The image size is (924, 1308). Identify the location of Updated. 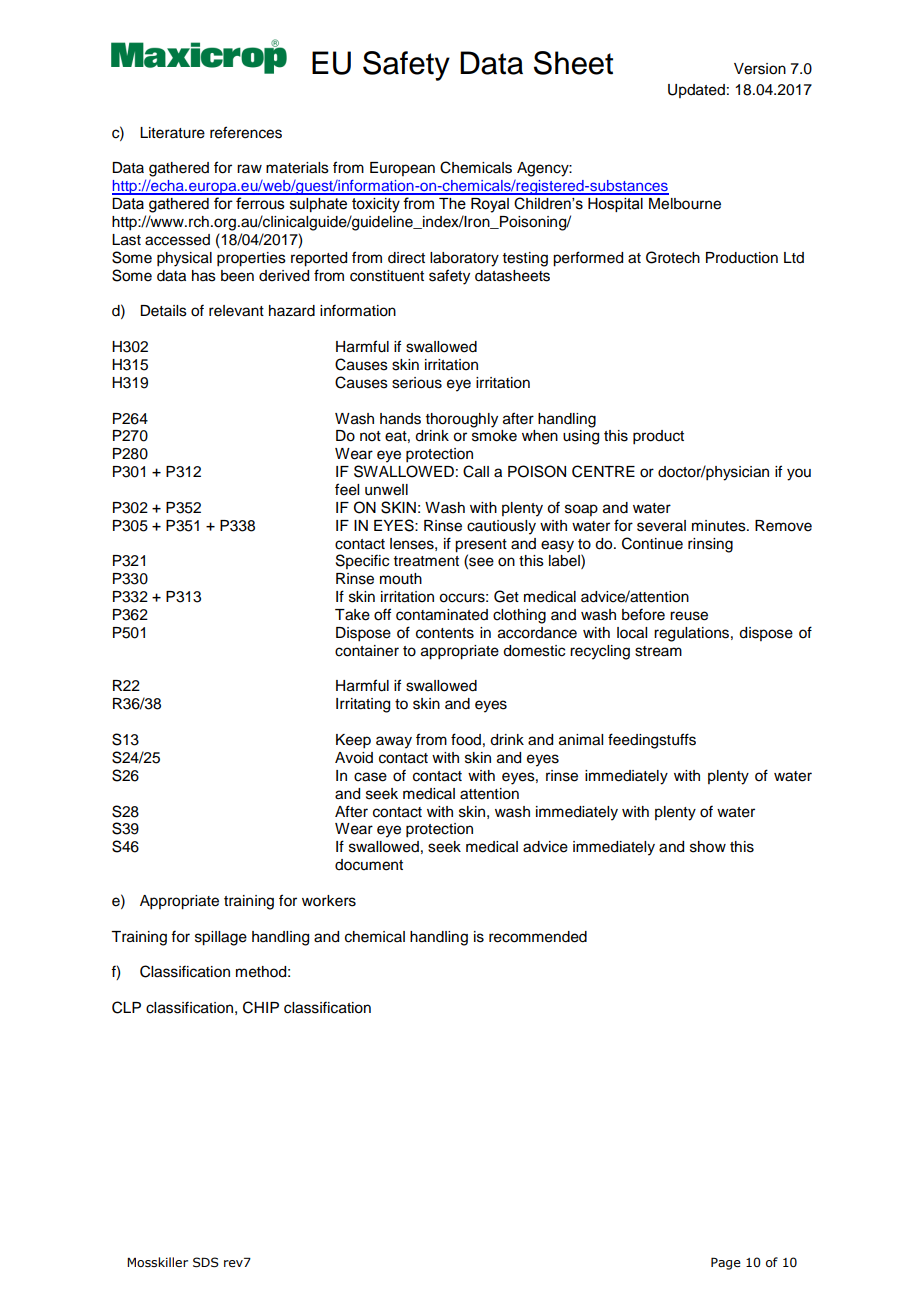
(696, 91).
